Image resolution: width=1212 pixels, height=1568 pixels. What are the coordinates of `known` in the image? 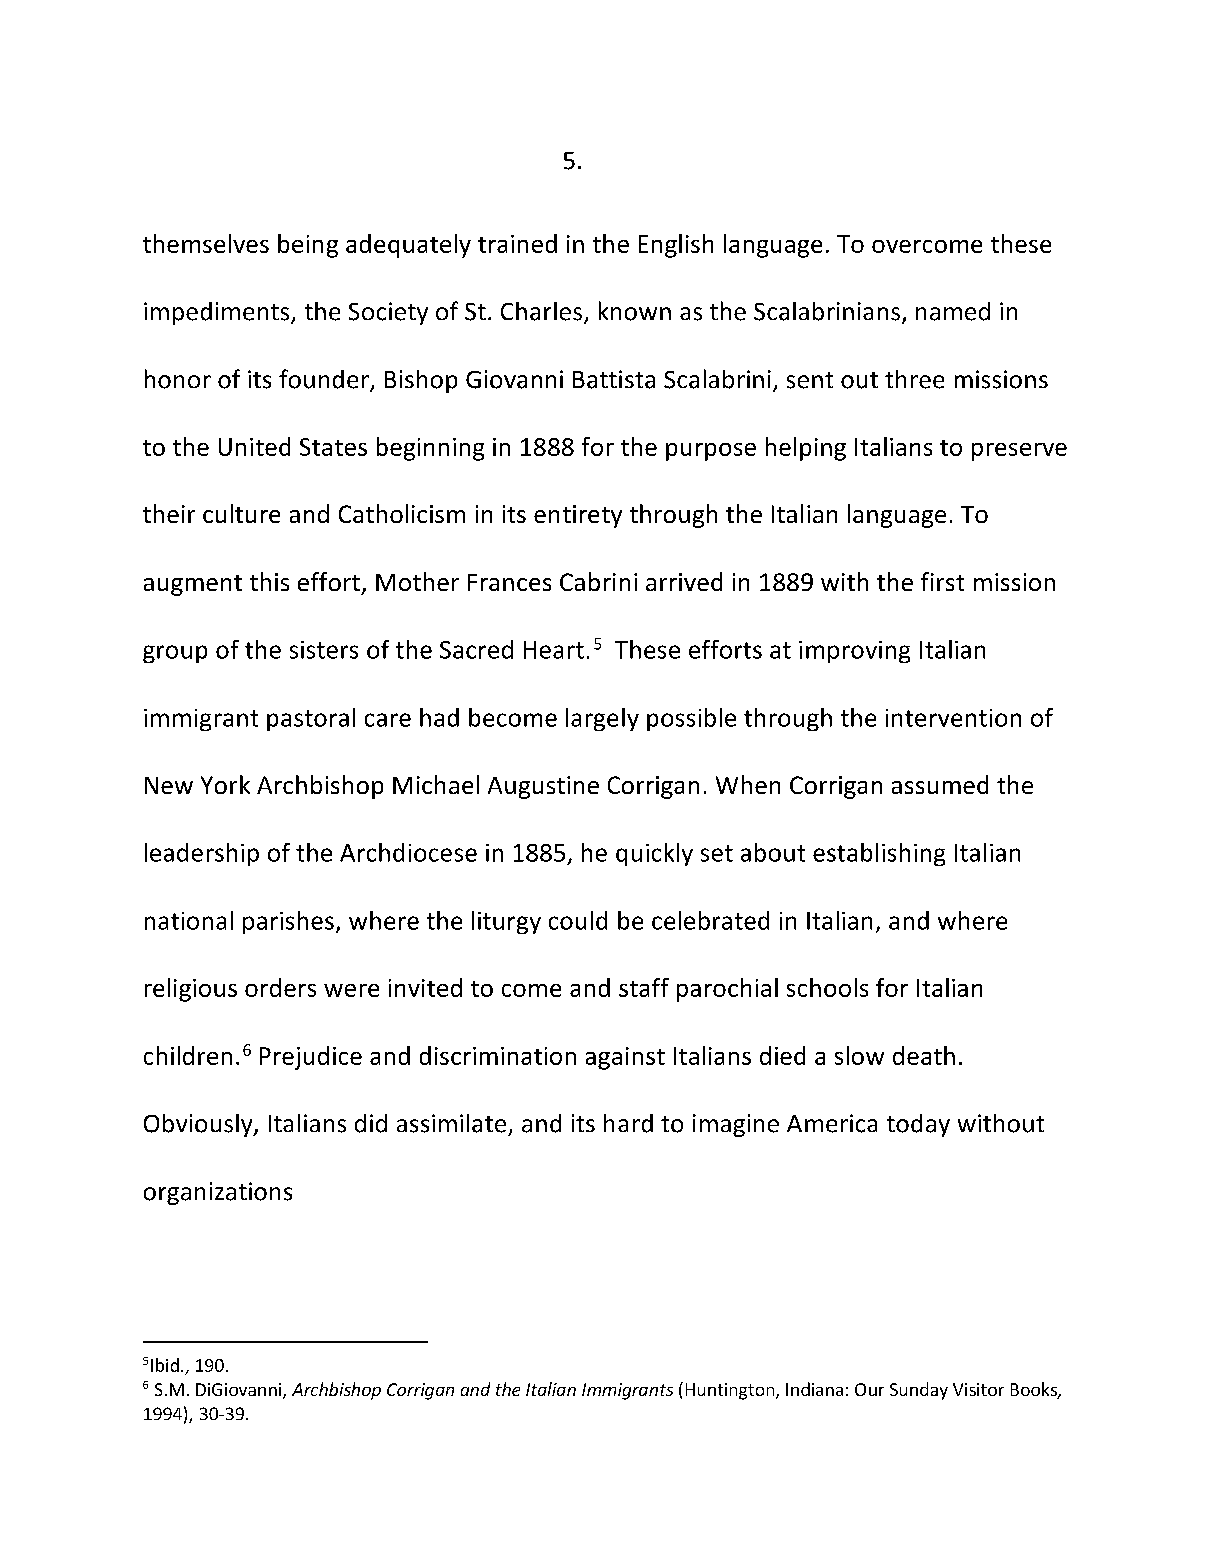 It's located at (635, 311).
